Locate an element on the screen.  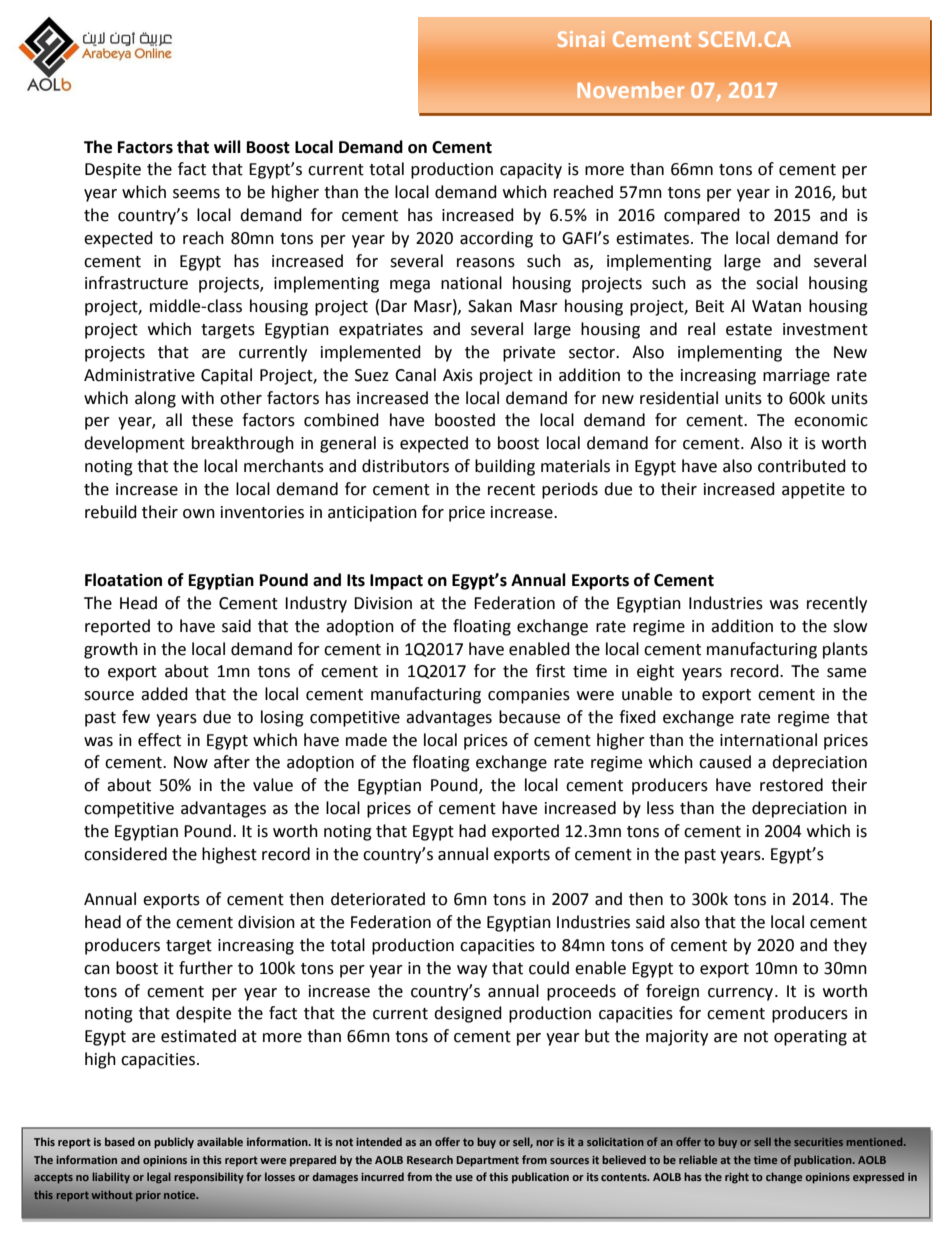
will is located at coordinates (227, 146).
